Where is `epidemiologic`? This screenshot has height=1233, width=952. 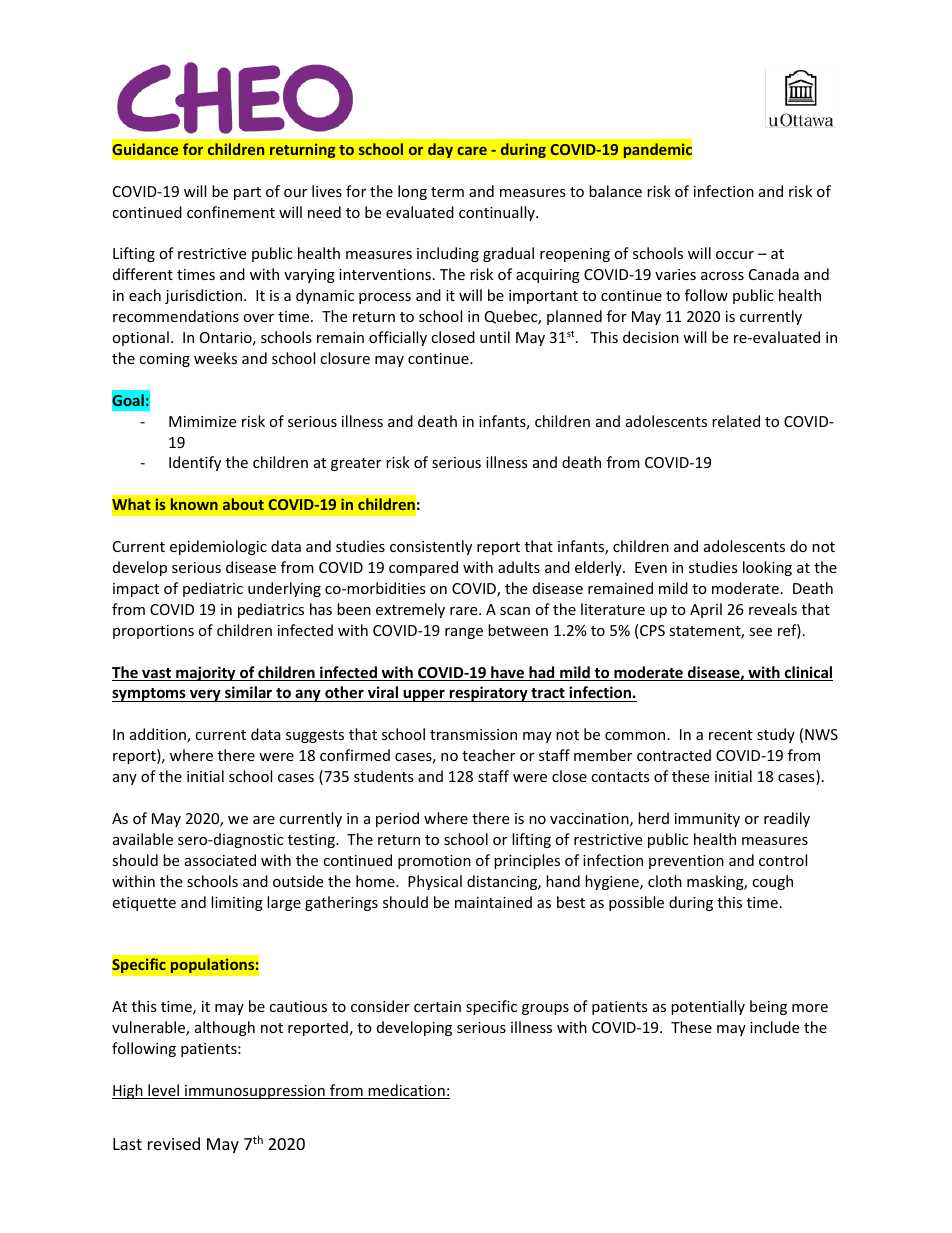 epidemiologic is located at coordinates (218, 547).
